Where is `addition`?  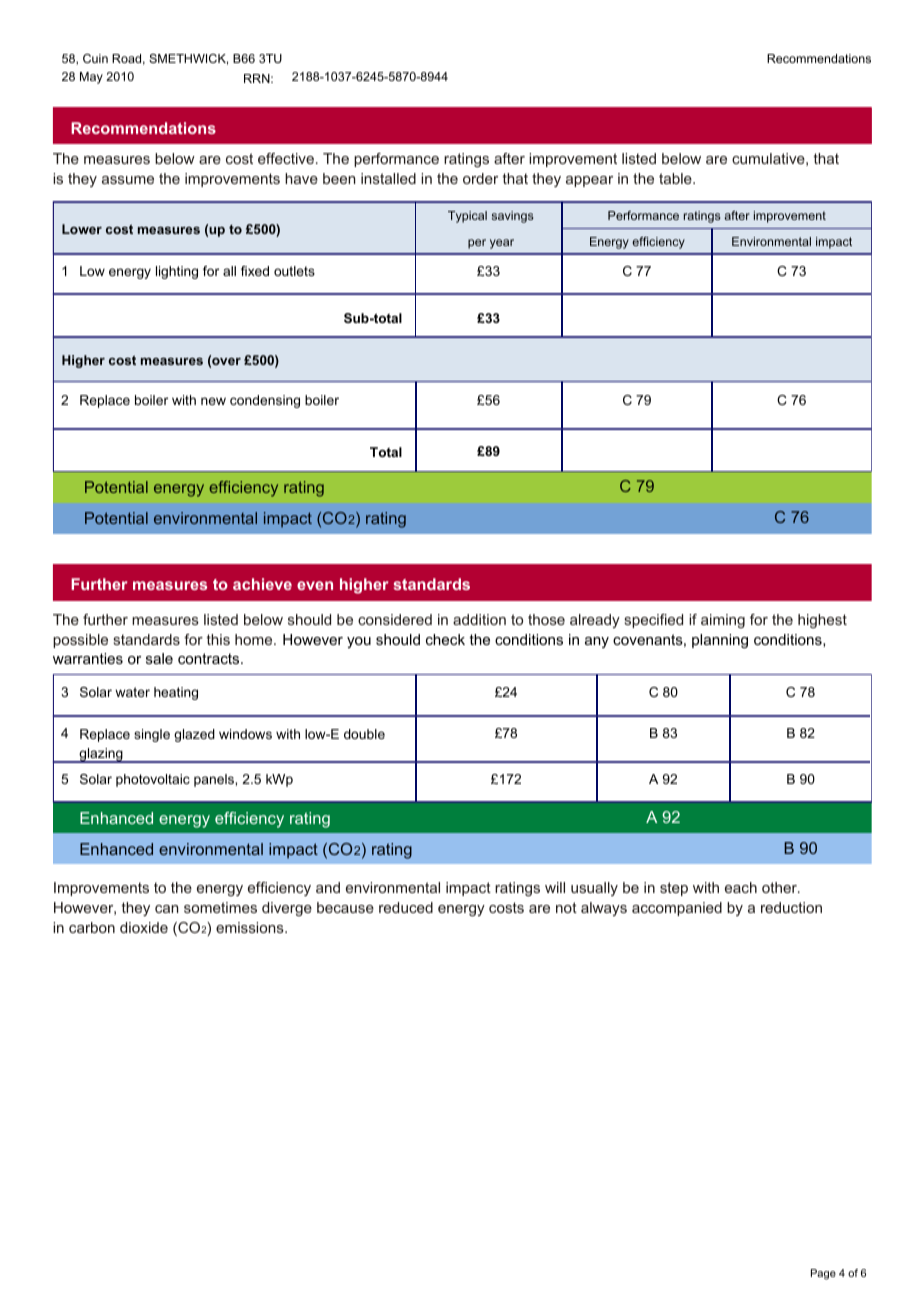 addition is located at coordinates (479, 619).
